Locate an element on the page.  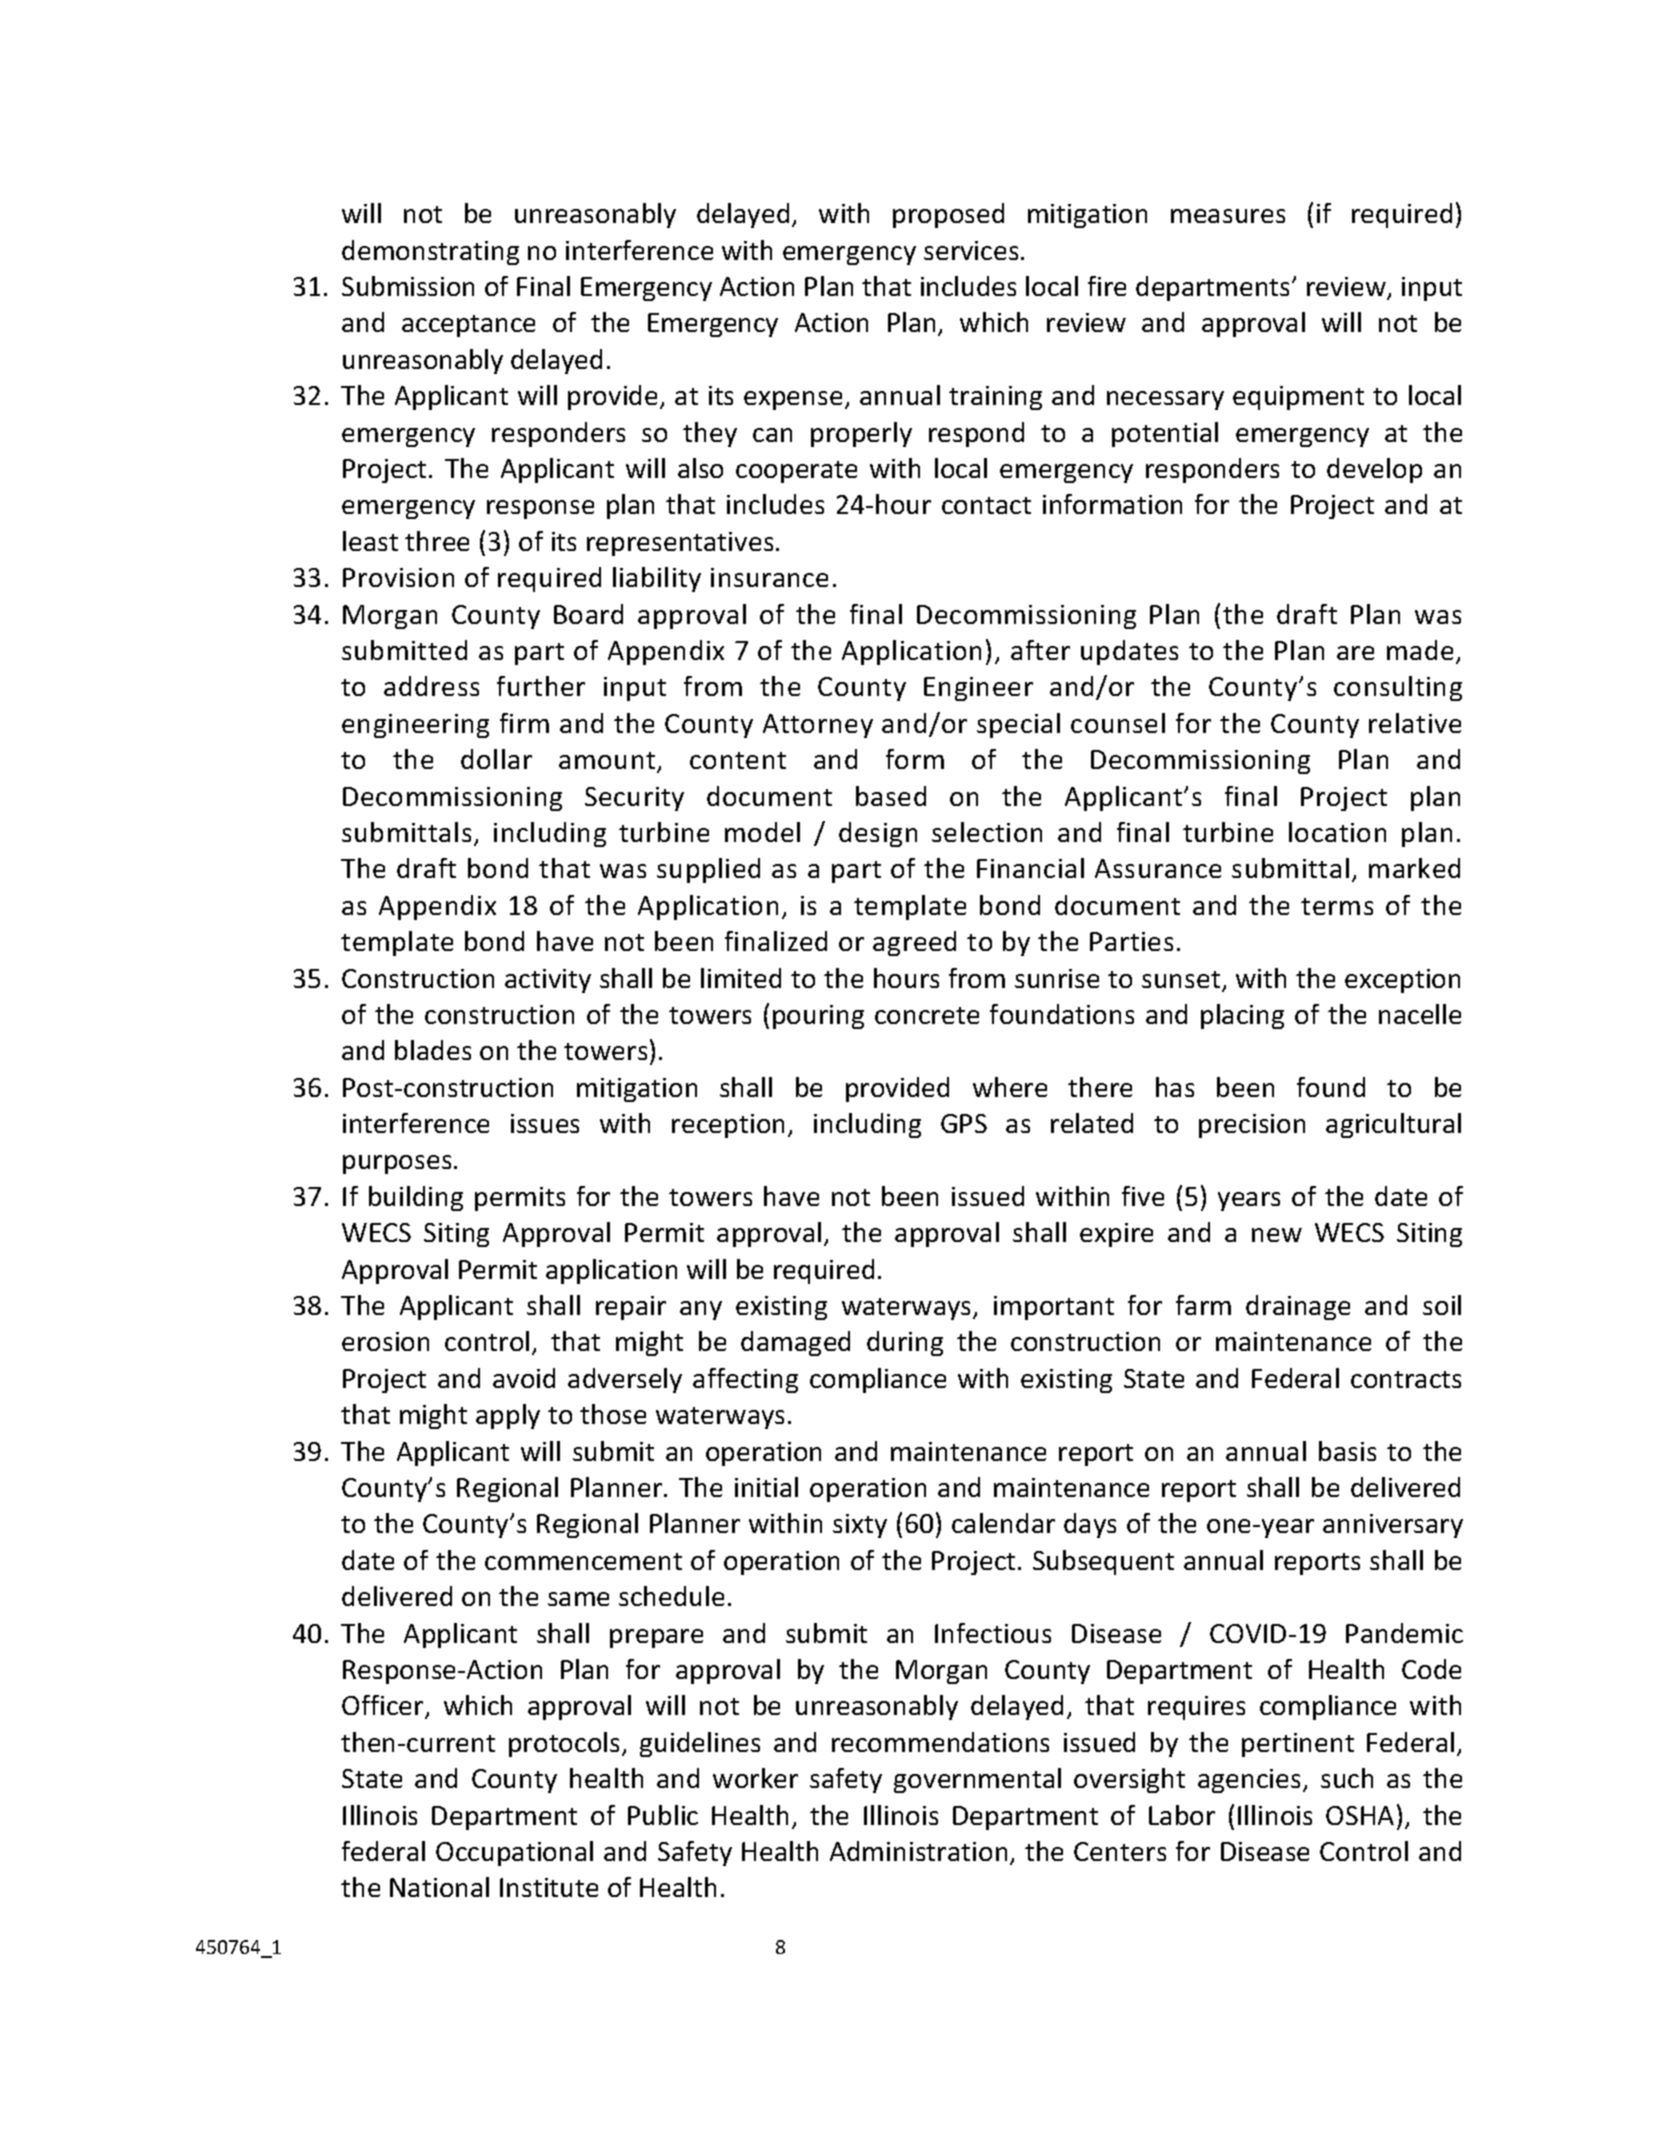
blades is located at coordinates (433, 1050).
